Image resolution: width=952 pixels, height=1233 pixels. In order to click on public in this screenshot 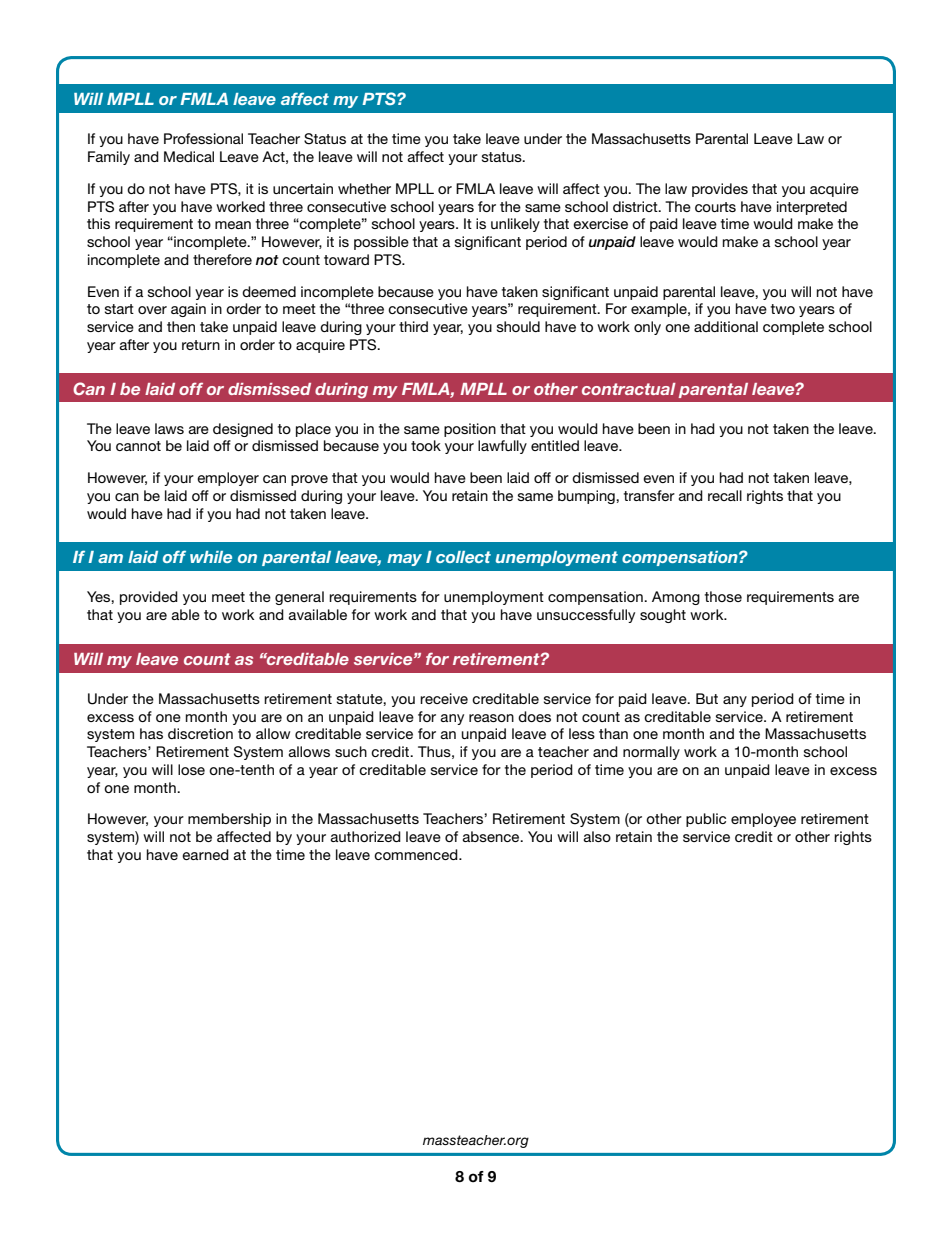, I will do `click(706, 820)`.
